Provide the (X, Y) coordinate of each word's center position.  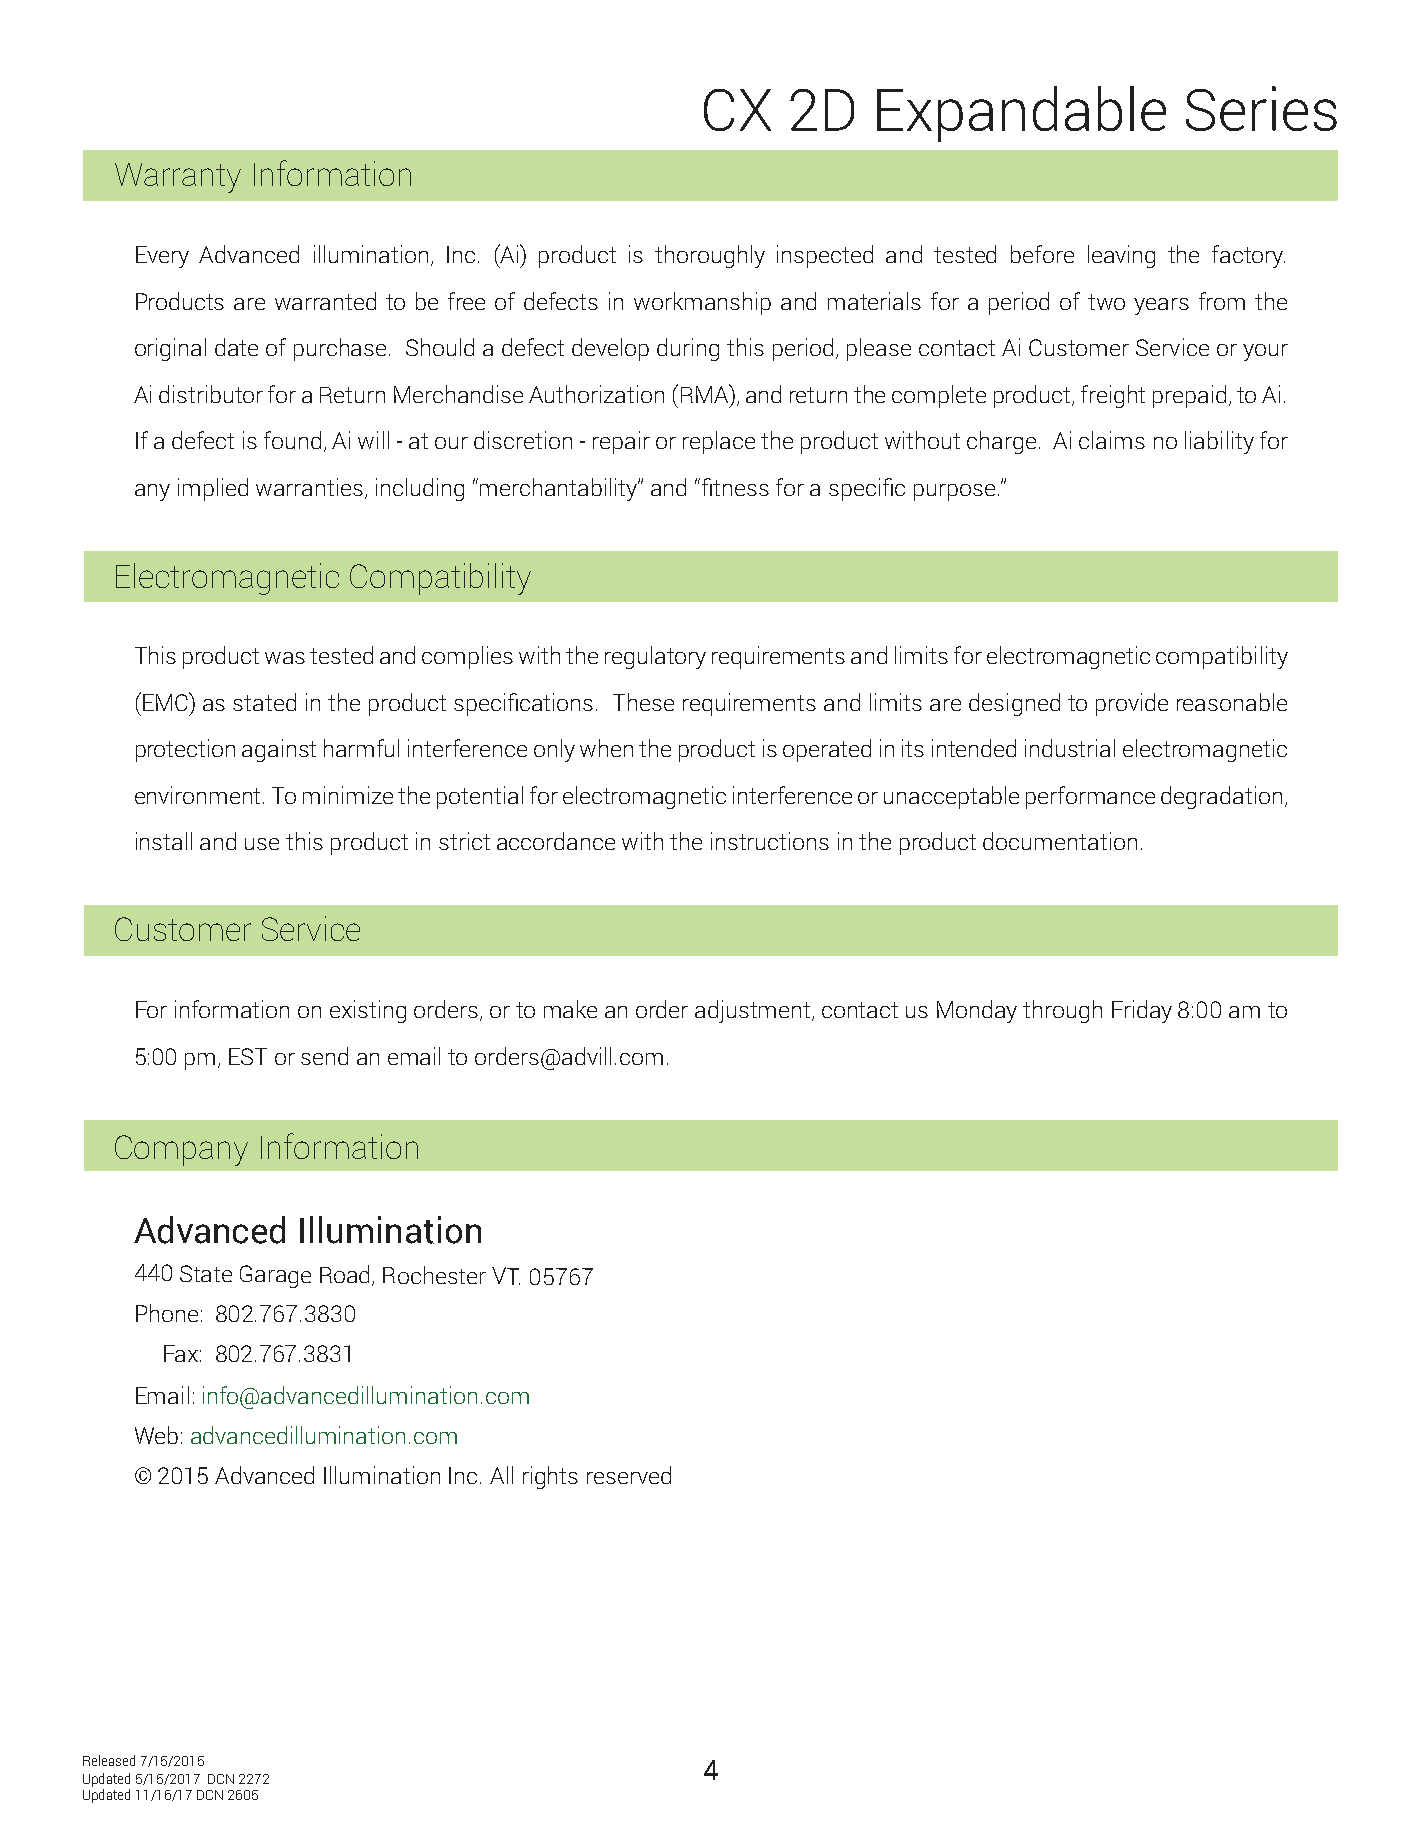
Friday (1142, 1011)
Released (109, 1760)
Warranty (178, 178)
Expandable (1021, 114)
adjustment (754, 1011)
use (262, 844)
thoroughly (710, 256)
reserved (629, 1475)
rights (550, 1477)
